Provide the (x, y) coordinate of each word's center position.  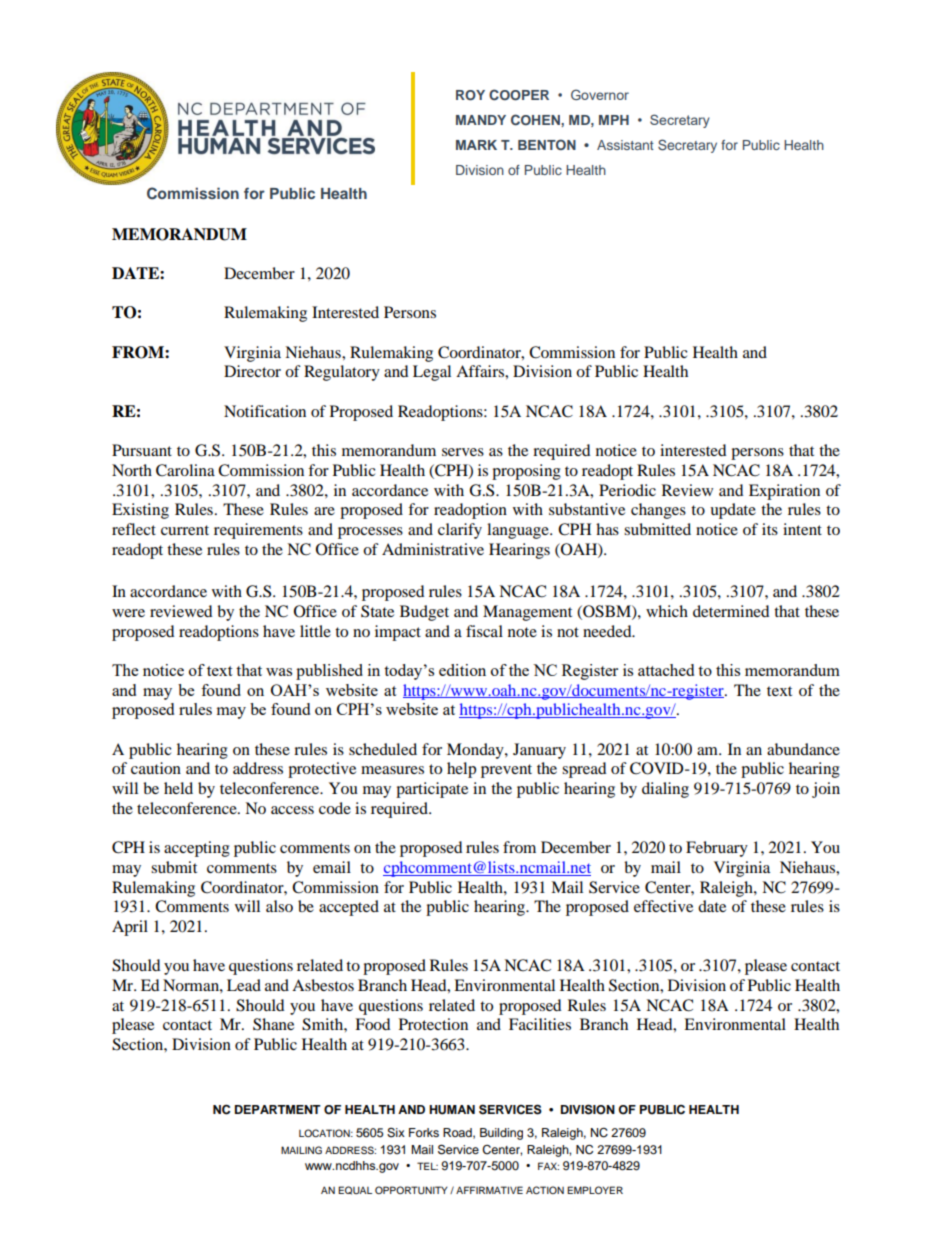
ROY (470, 95)
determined (731, 611)
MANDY (481, 120)
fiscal (484, 631)
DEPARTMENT (278, 1109)
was (279, 672)
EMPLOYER (595, 1190)
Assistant (625, 145)
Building (501, 1134)
